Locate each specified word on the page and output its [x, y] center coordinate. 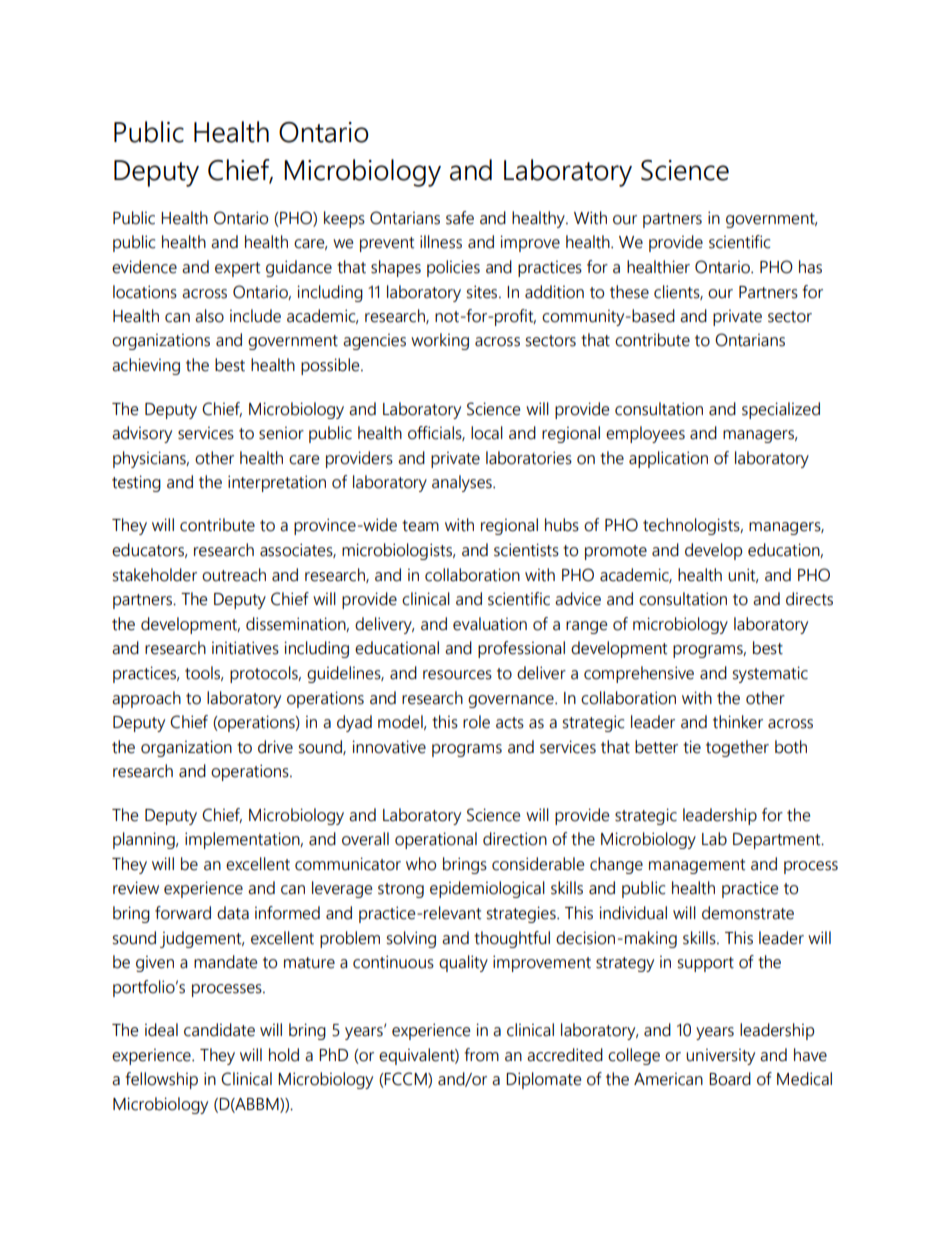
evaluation [490, 624]
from [481, 1055]
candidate [219, 1030]
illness [441, 242]
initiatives [245, 648]
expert [237, 269]
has [810, 267]
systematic [770, 674]
